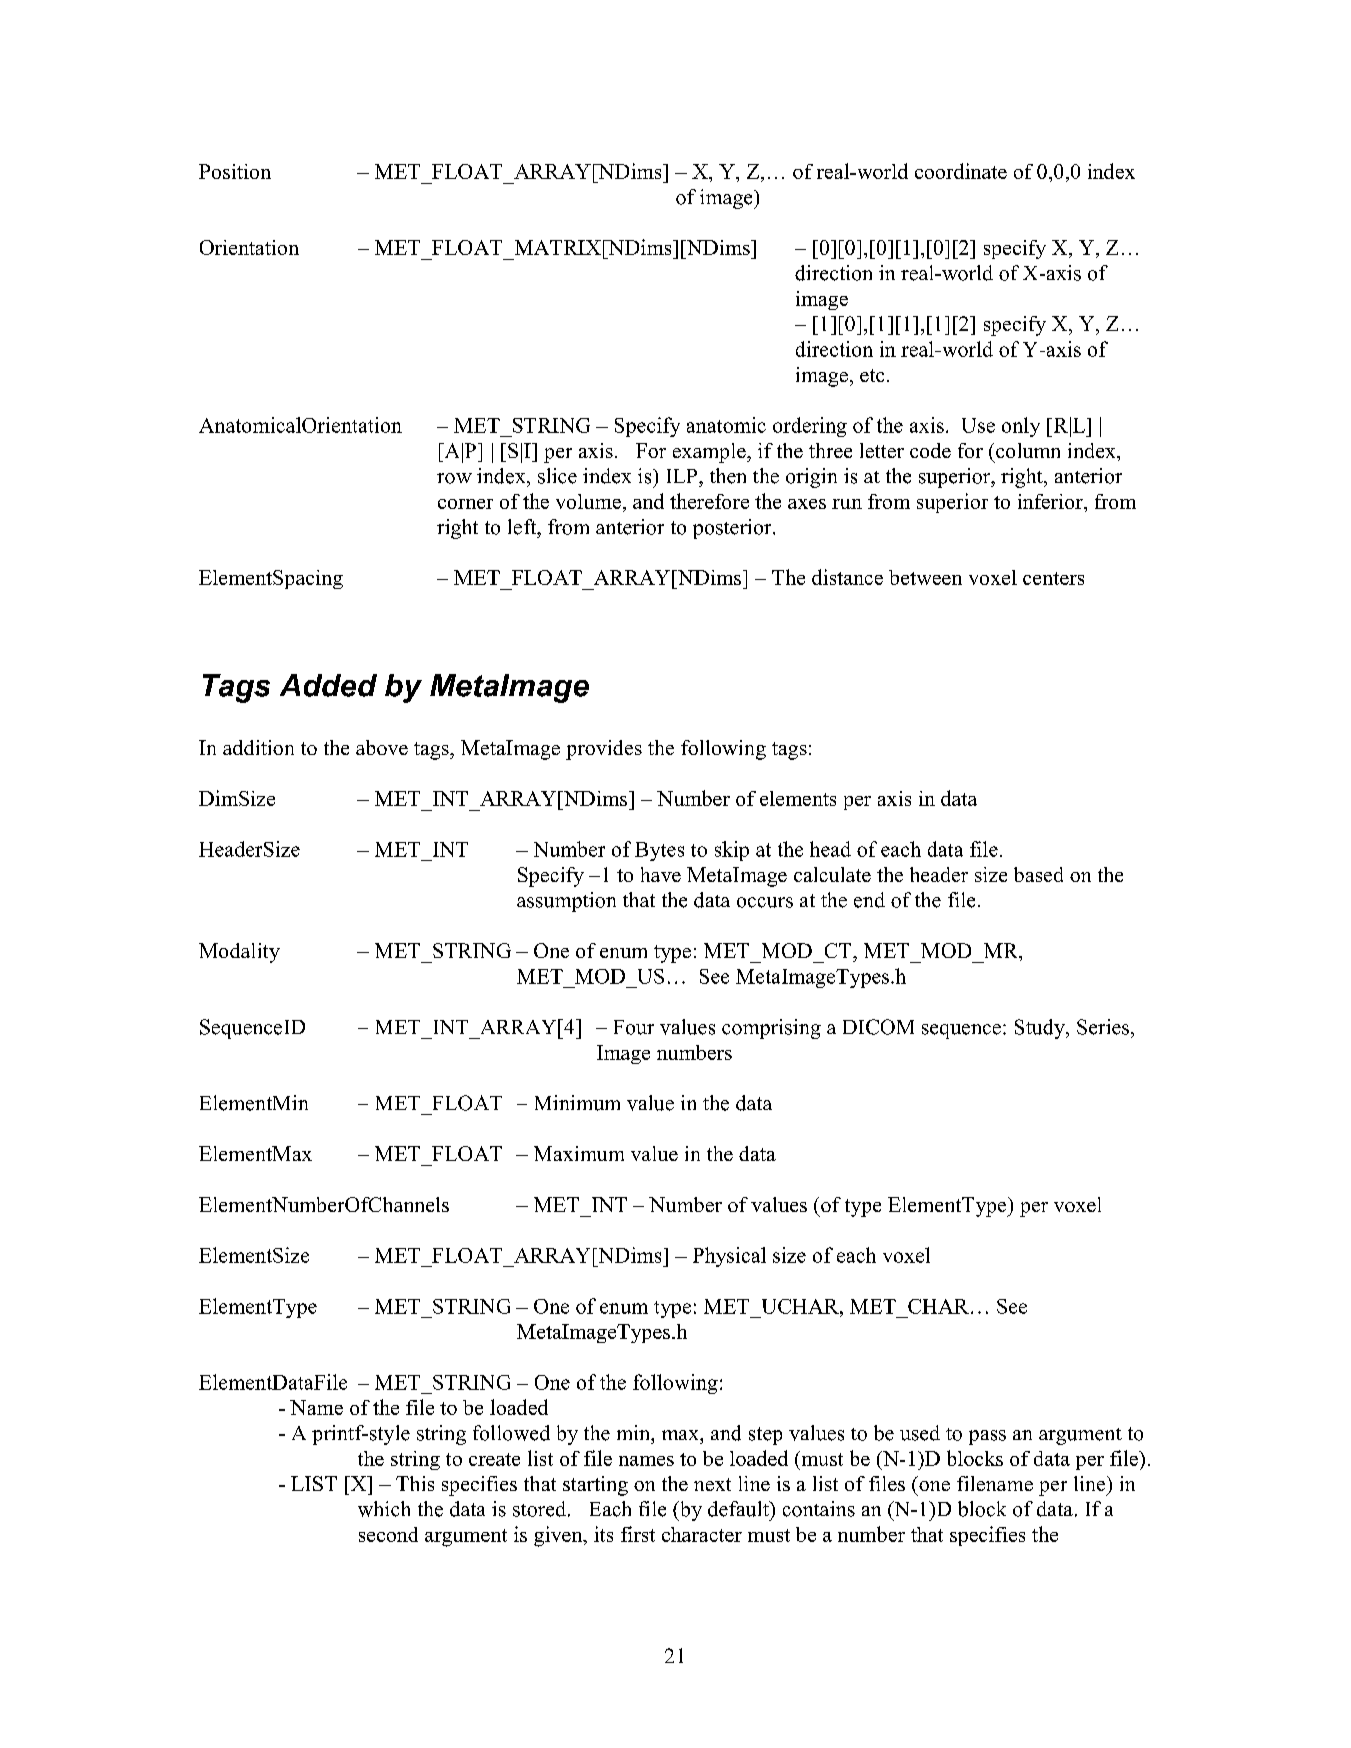 The height and width of the page is (1748, 1351). What do you see at coordinates (712, 1484) in the page?
I see `next` at bounding box center [712, 1484].
